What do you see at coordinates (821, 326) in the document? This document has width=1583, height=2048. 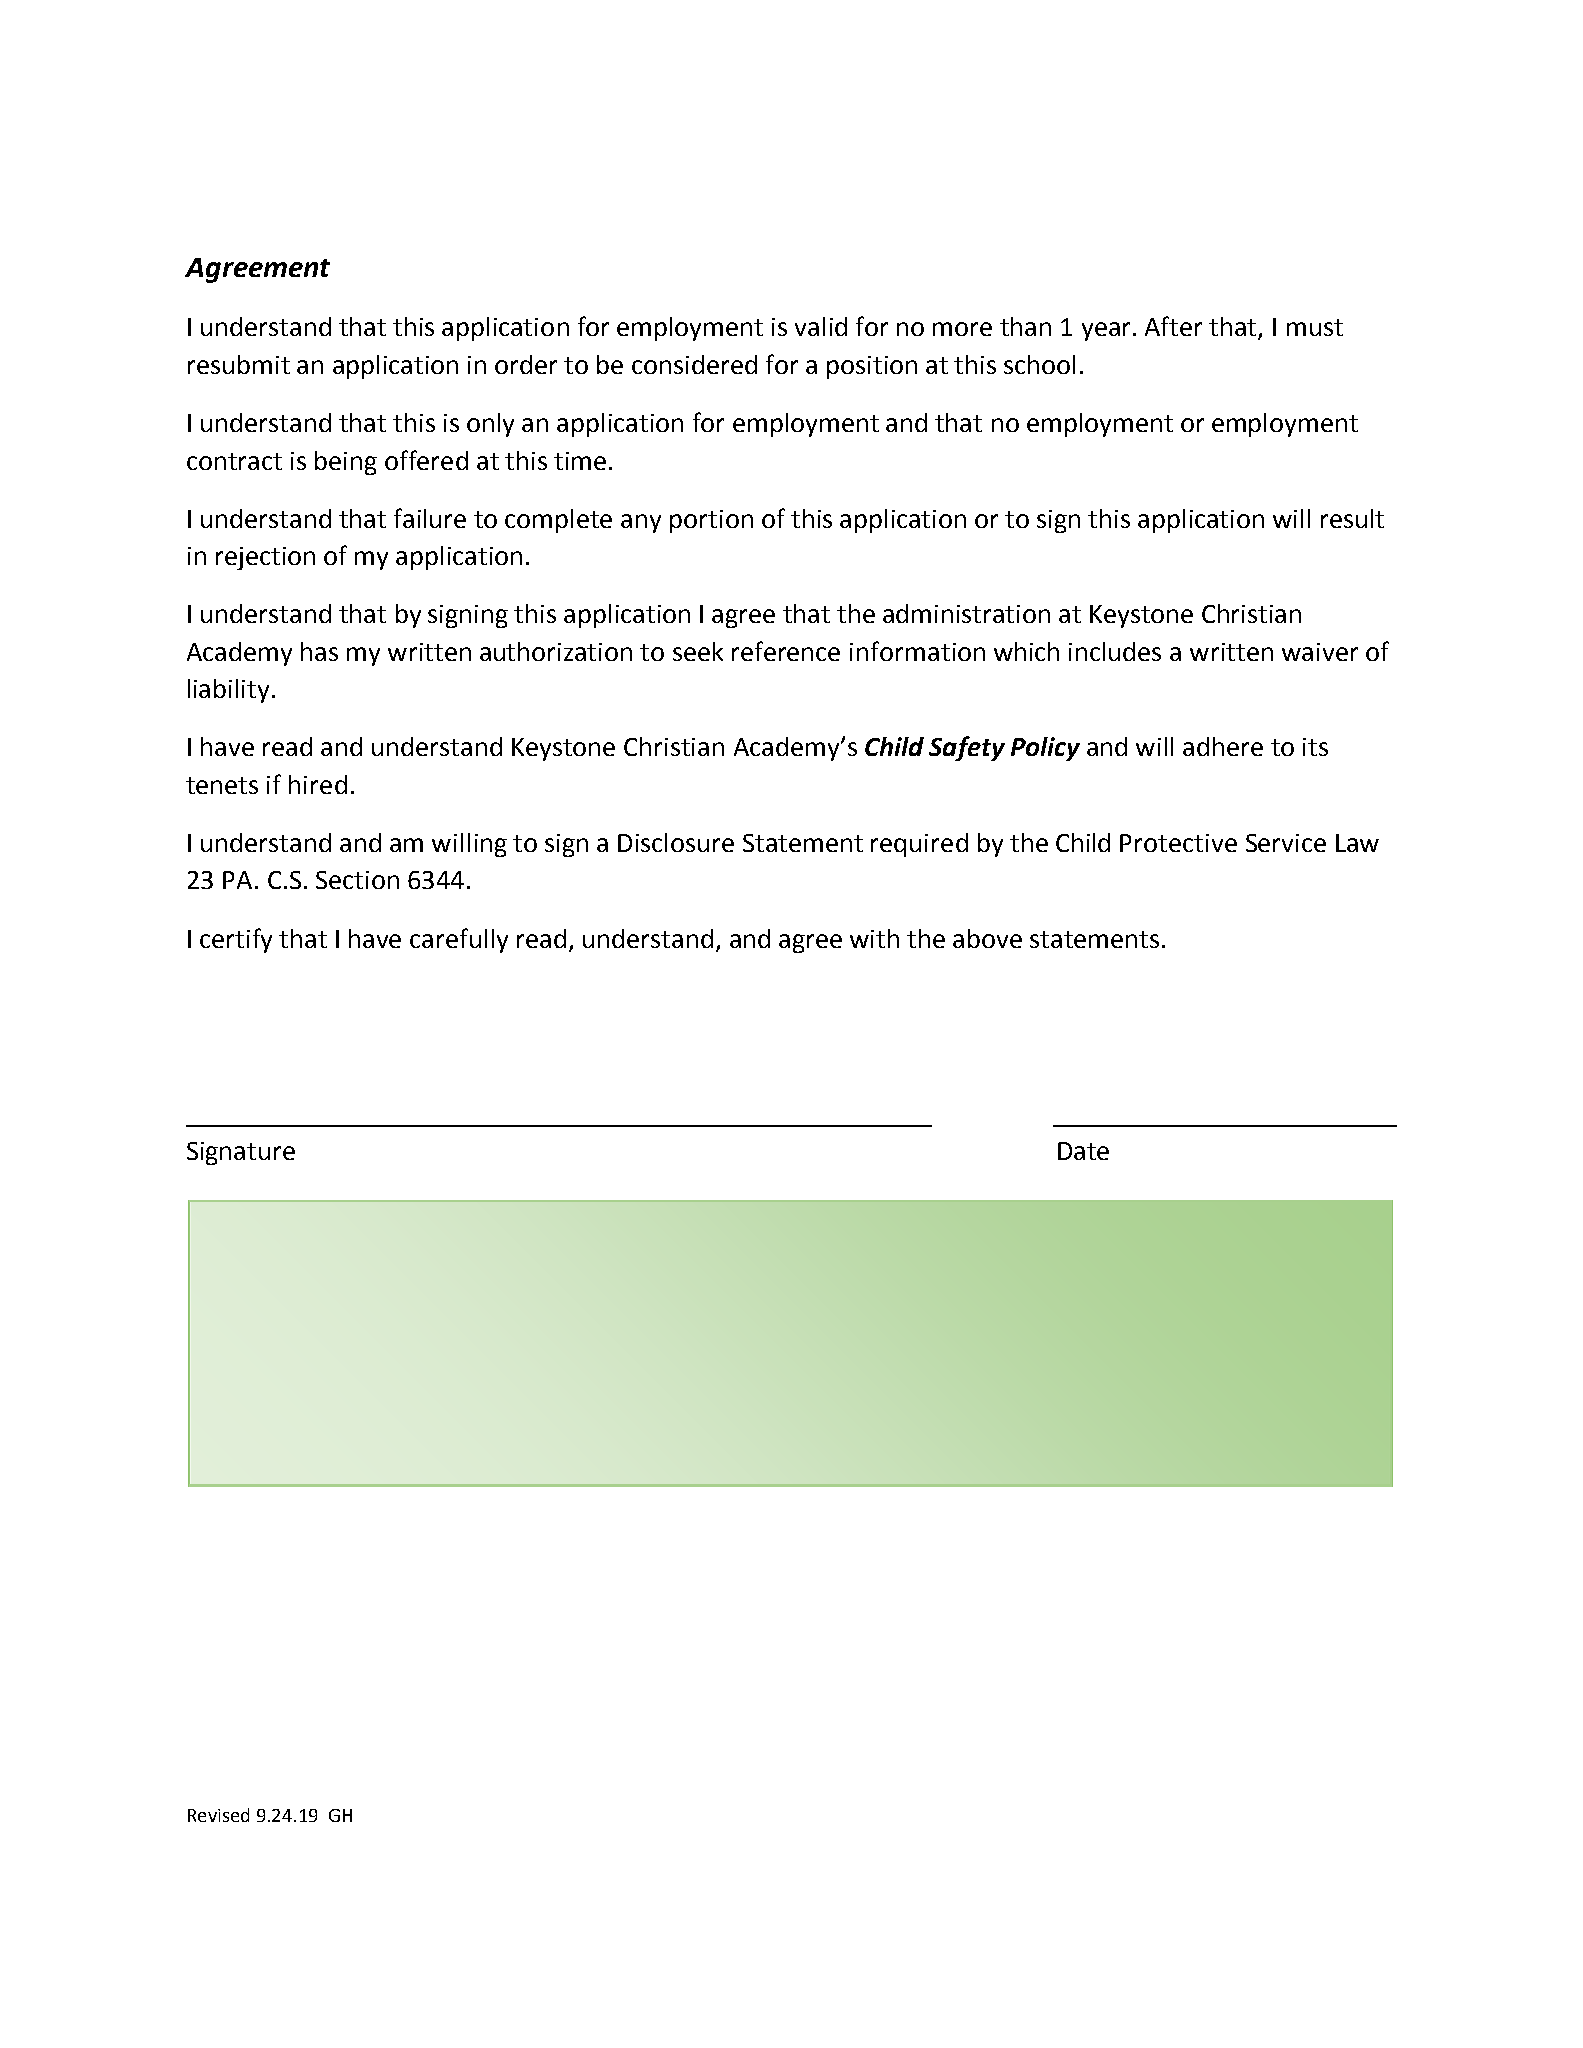 I see `valid` at bounding box center [821, 326].
